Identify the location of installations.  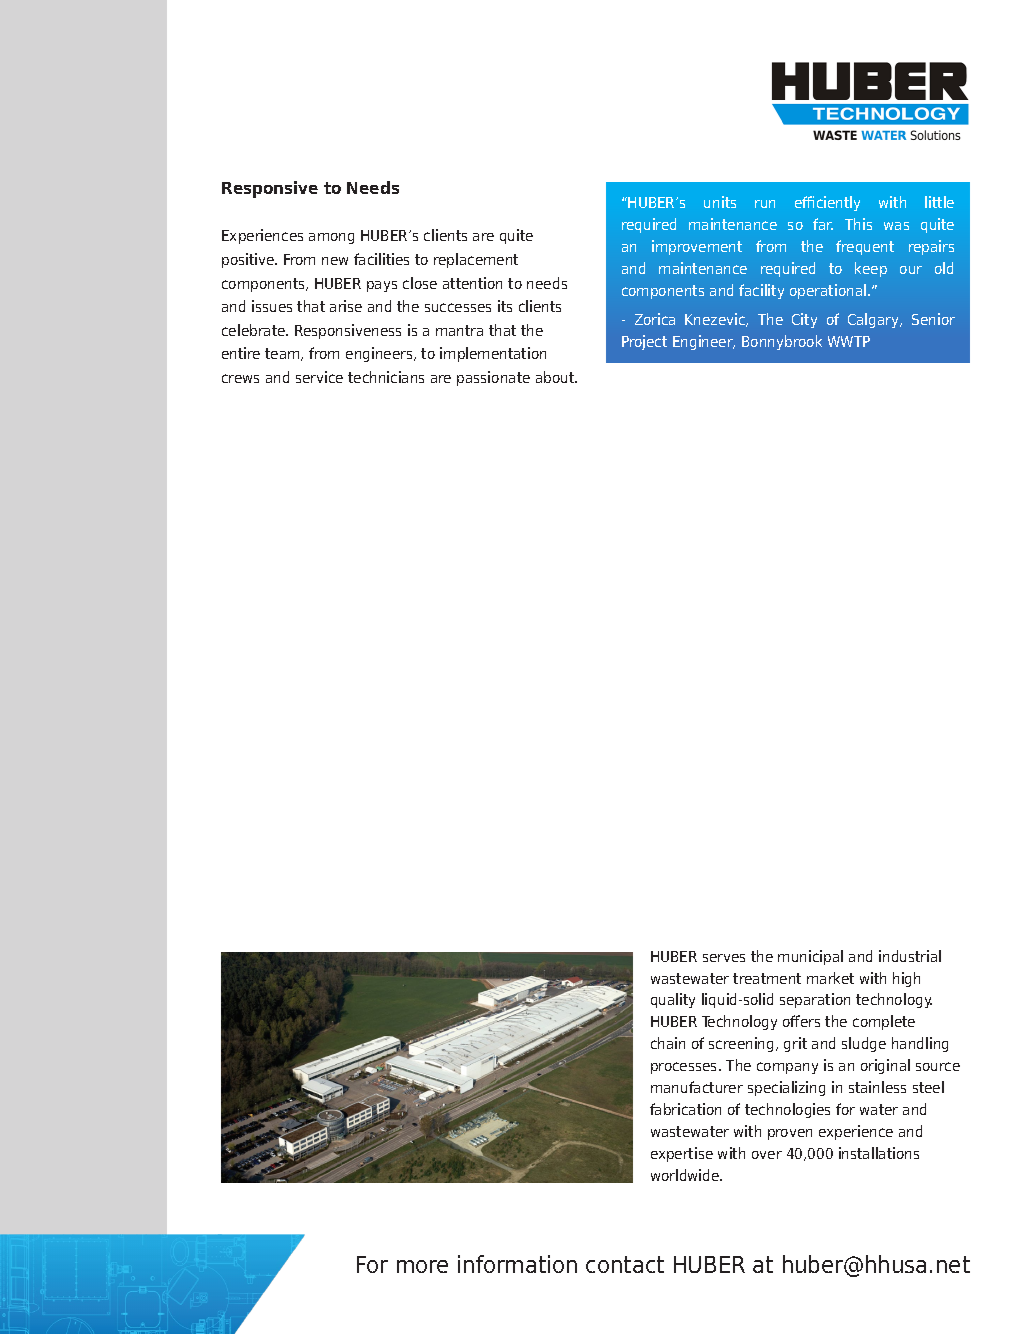
(879, 1153).
